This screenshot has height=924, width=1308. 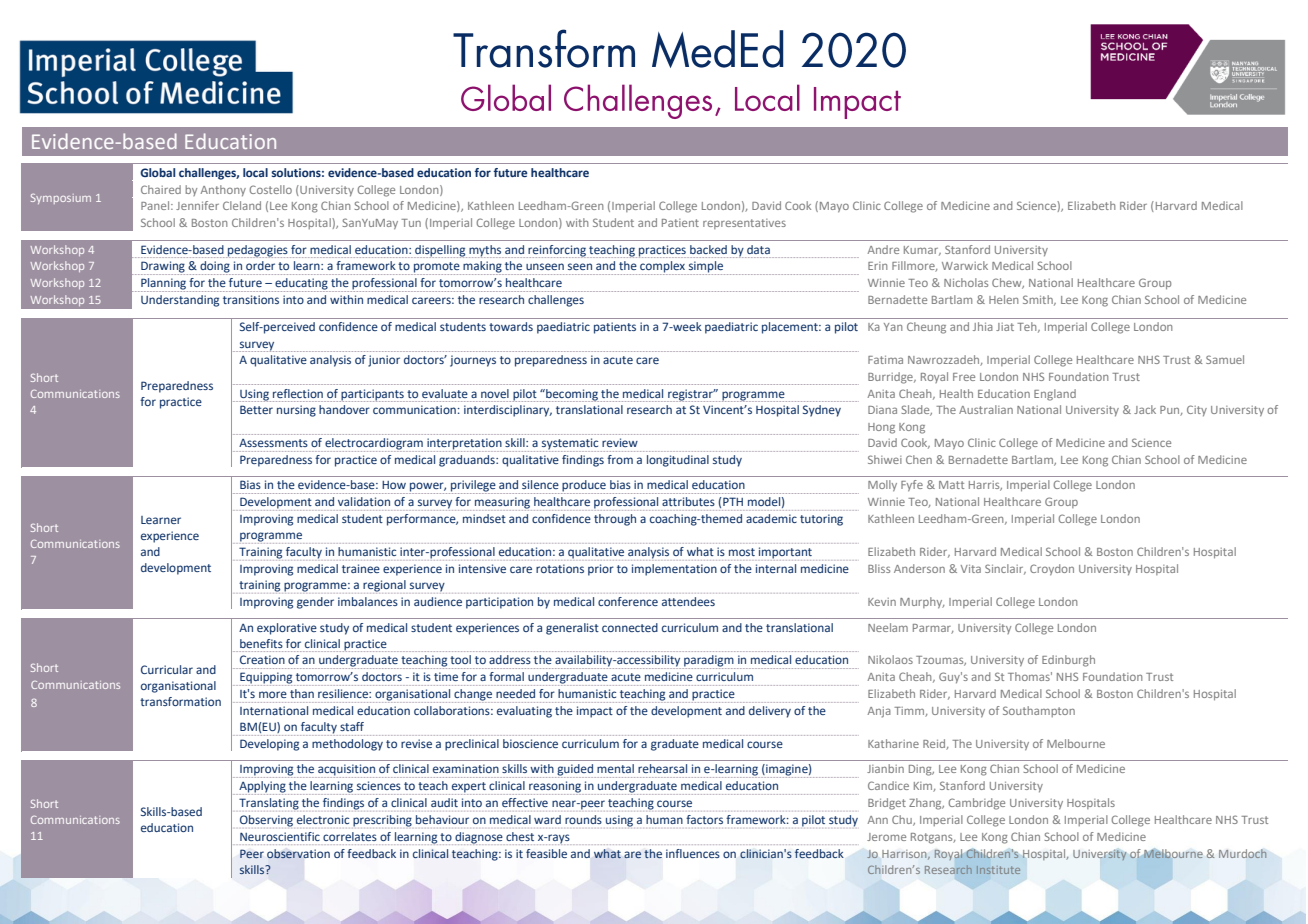 What do you see at coordinates (922, 251) in the screenshot?
I see `Kumar` at bounding box center [922, 251].
